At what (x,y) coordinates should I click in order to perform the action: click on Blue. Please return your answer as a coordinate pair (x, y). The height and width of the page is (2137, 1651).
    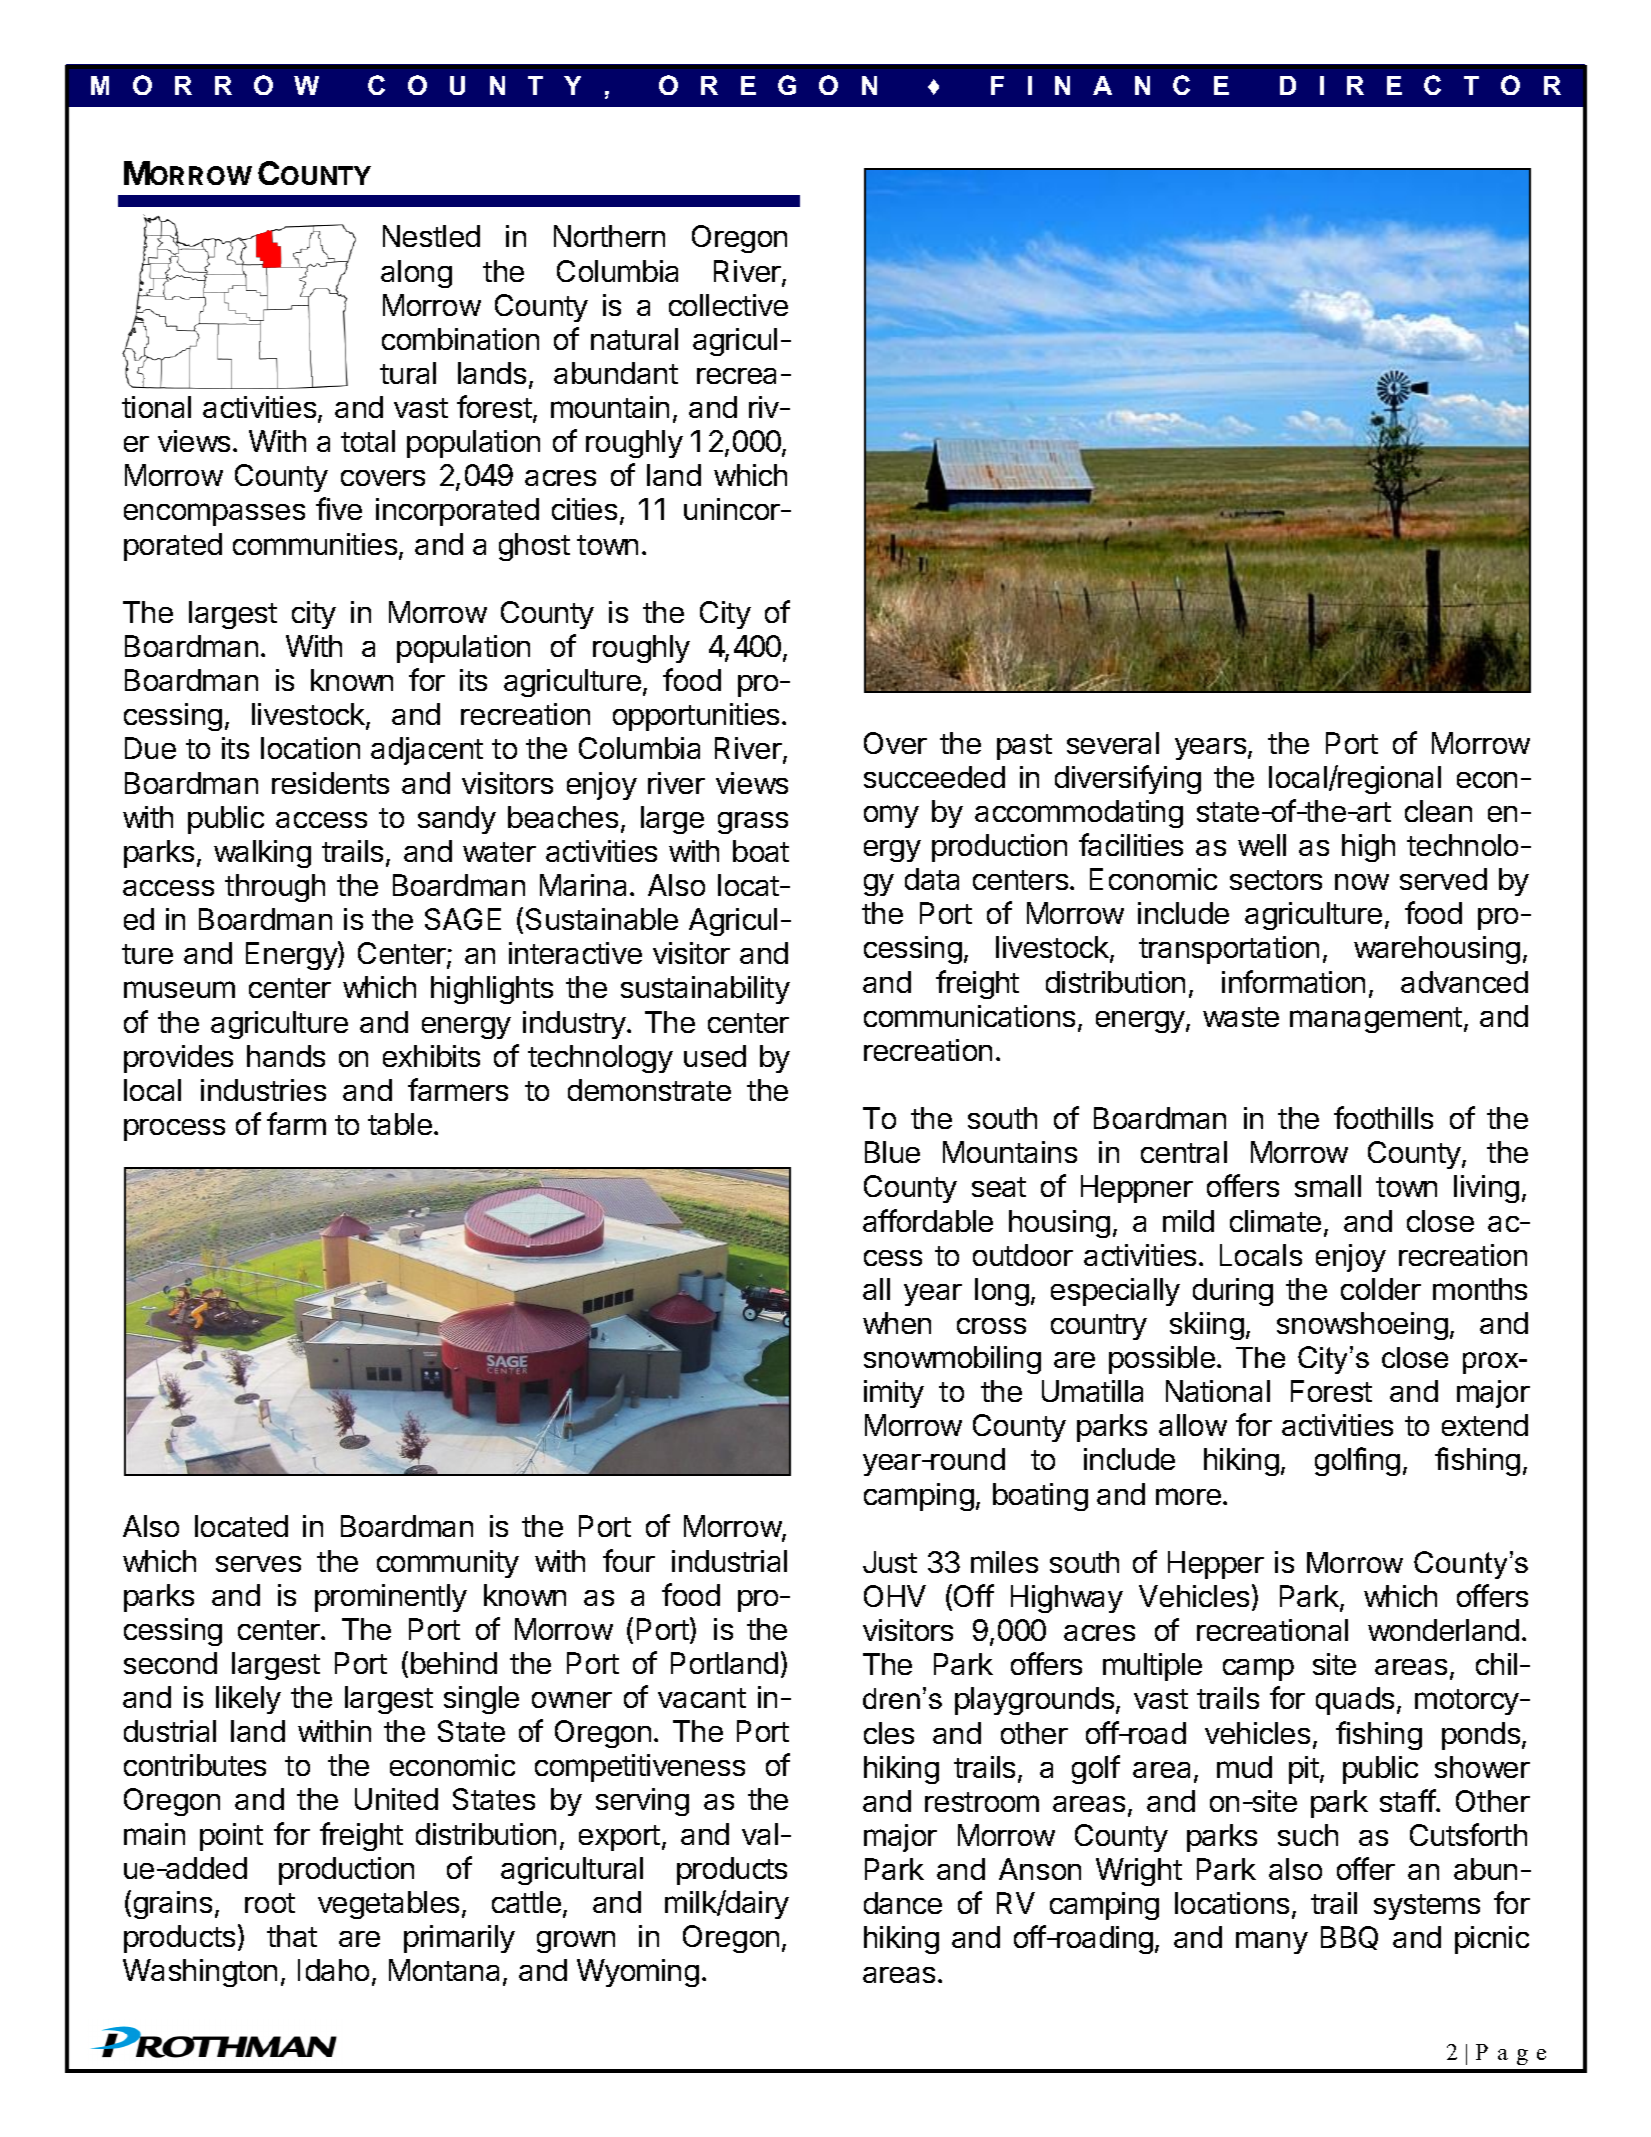
    Looking at the image, I should click on (892, 1152).
